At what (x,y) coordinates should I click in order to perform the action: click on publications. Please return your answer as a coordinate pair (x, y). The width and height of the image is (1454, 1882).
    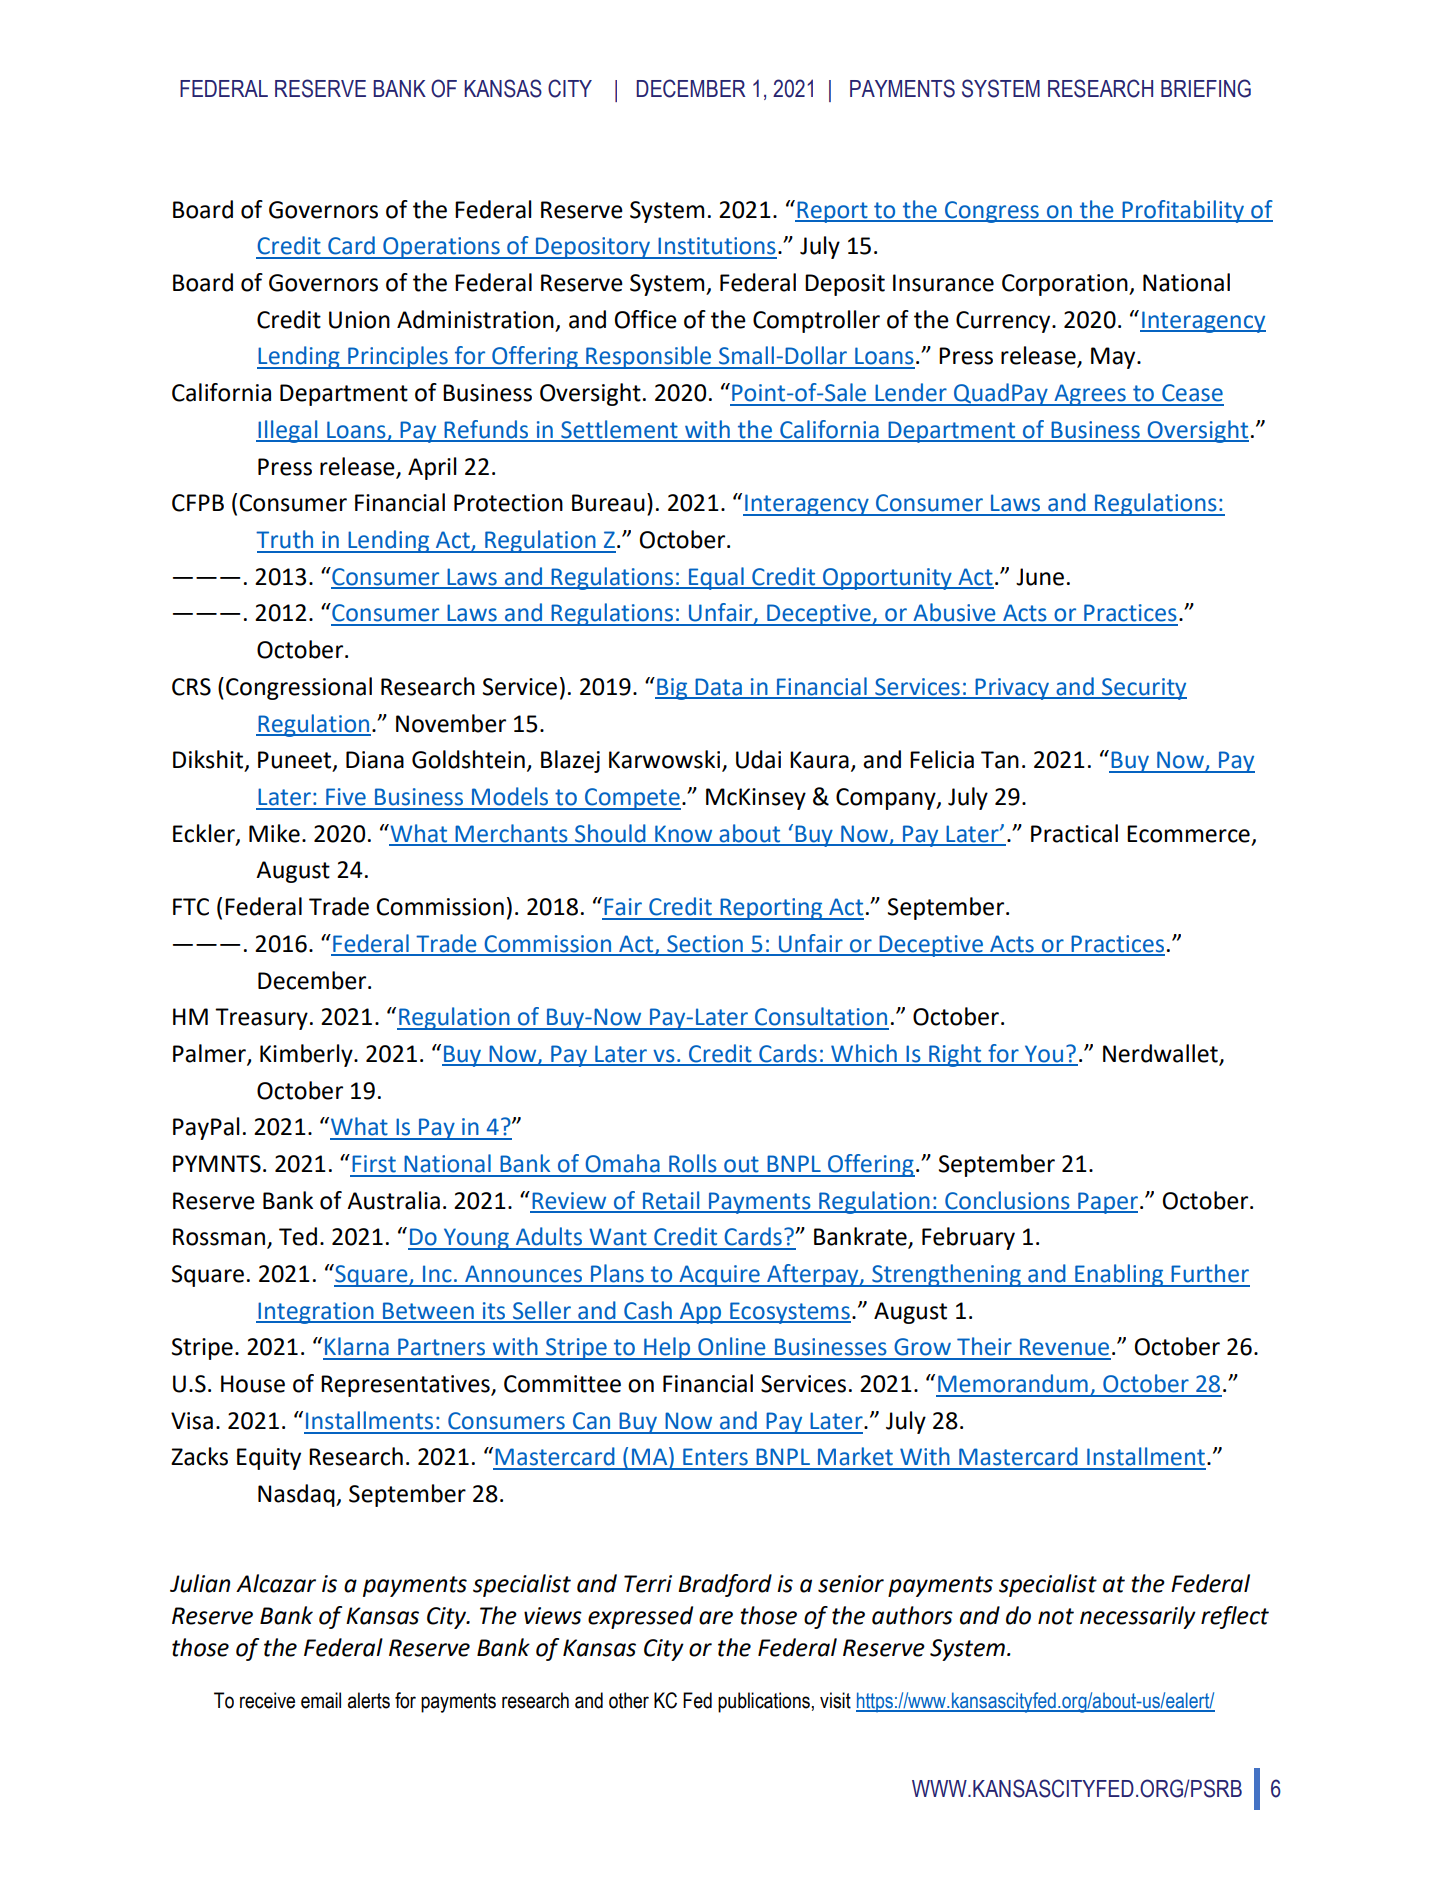
    Looking at the image, I should click on (764, 1702).
